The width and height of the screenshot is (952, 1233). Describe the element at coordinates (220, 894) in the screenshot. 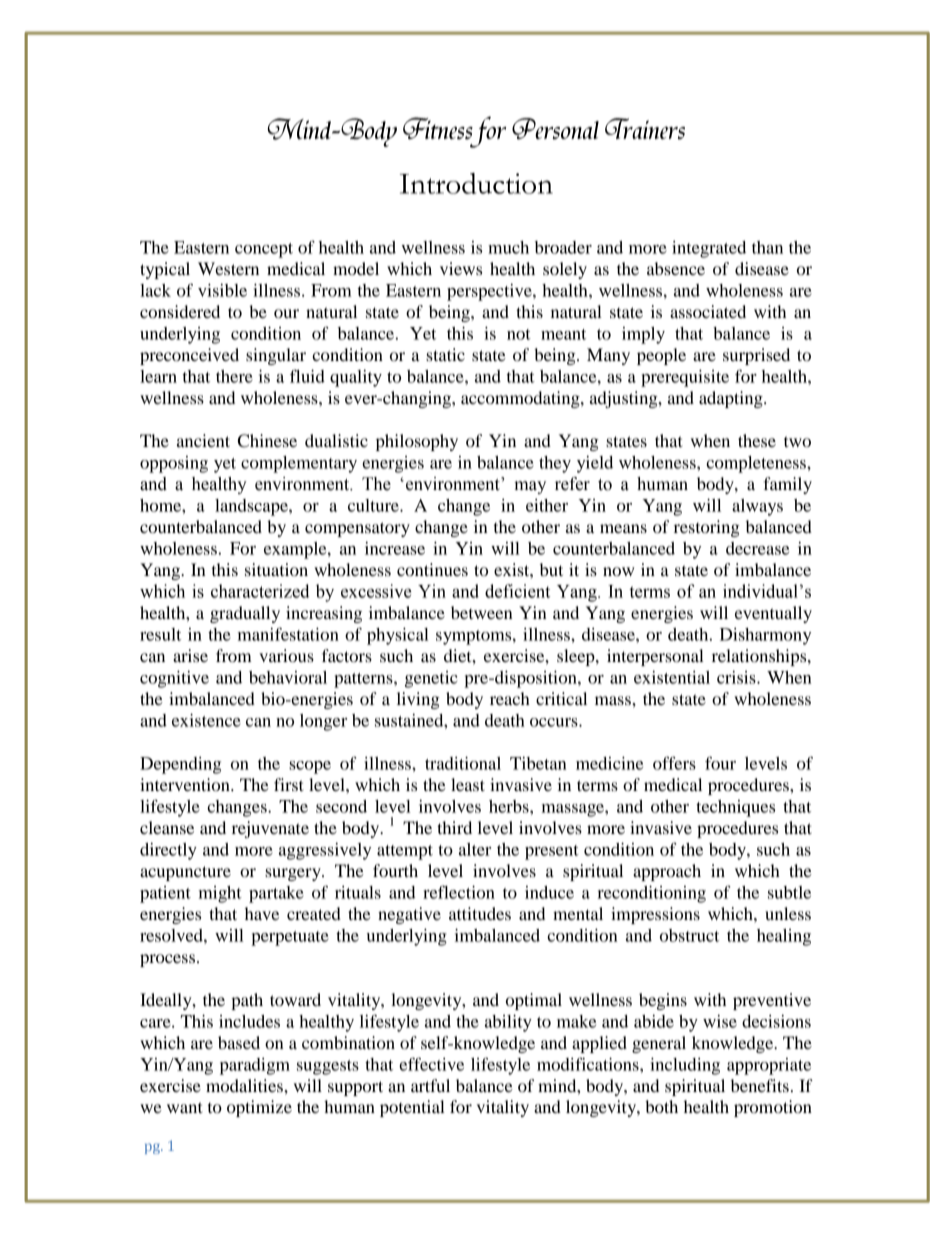

I see `might` at that location.
